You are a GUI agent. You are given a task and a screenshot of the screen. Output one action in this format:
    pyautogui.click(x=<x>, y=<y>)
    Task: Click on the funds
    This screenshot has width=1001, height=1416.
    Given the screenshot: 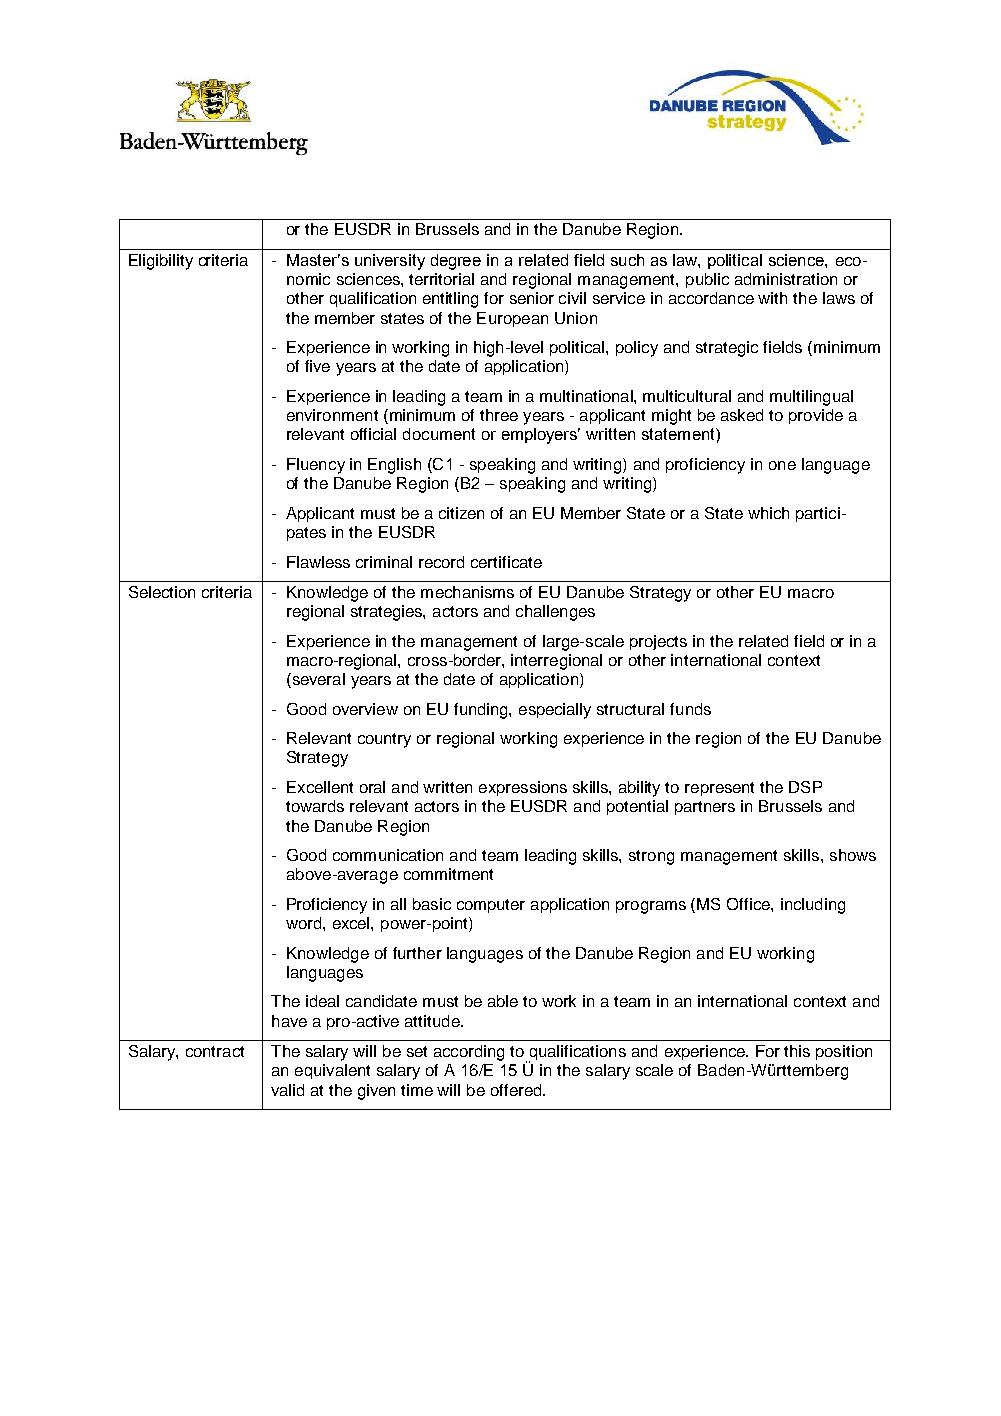 What is the action you would take?
    pyautogui.click(x=690, y=709)
